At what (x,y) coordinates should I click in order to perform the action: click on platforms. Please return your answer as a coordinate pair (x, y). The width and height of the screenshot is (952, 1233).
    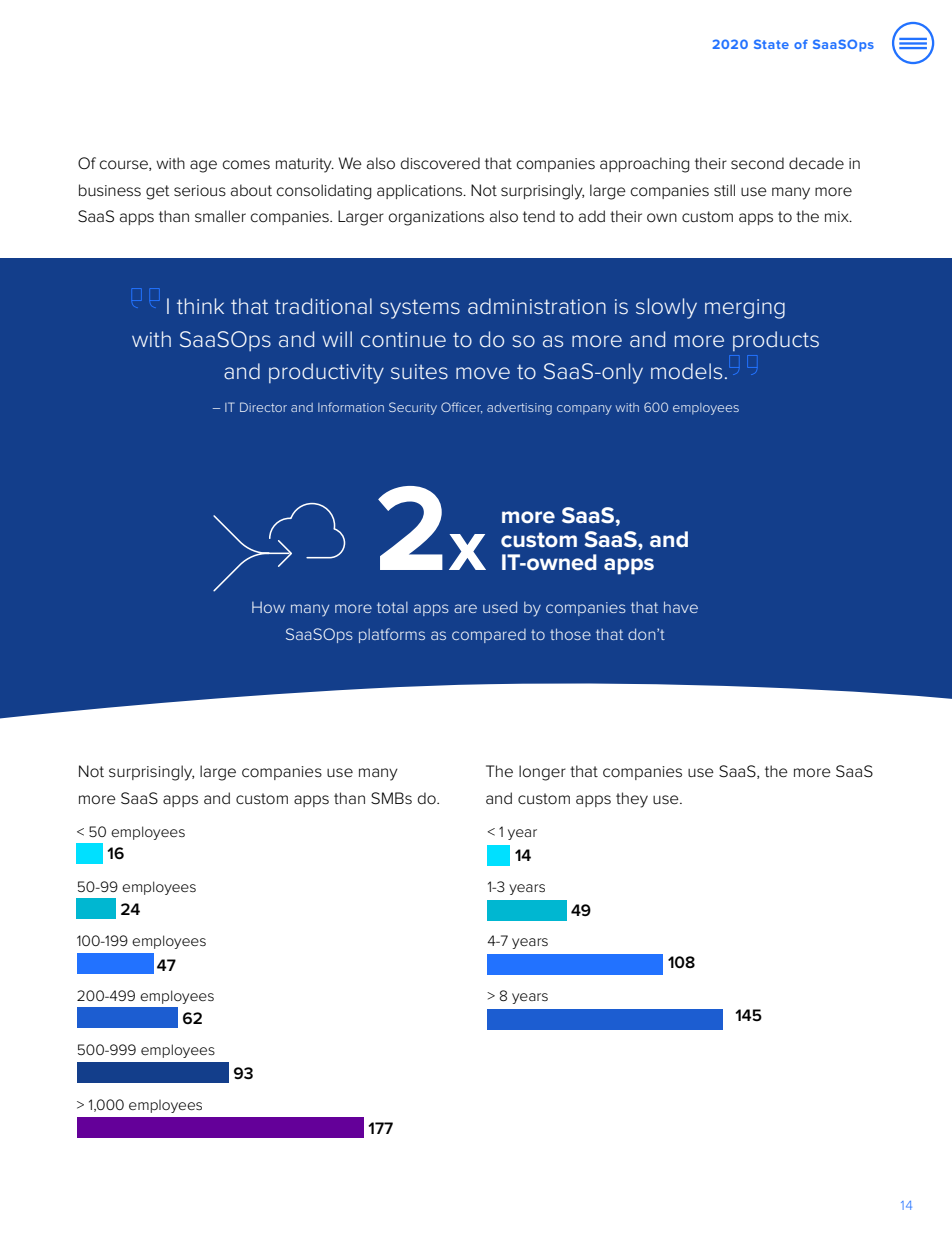
    Looking at the image, I should click on (392, 635).
